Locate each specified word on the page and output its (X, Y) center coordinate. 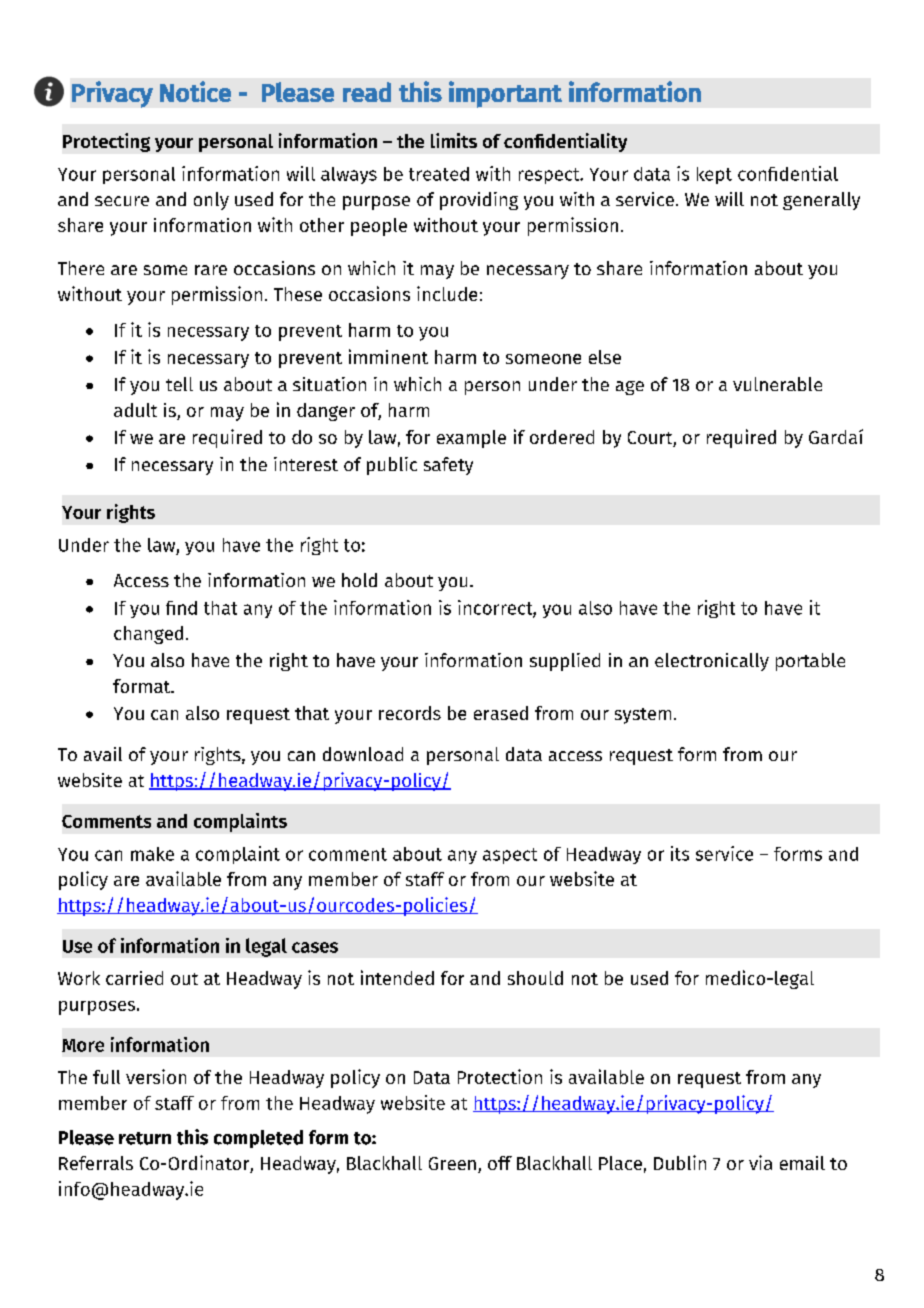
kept (714, 175)
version (156, 1076)
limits (454, 140)
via (760, 1162)
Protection (500, 1076)
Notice (195, 91)
